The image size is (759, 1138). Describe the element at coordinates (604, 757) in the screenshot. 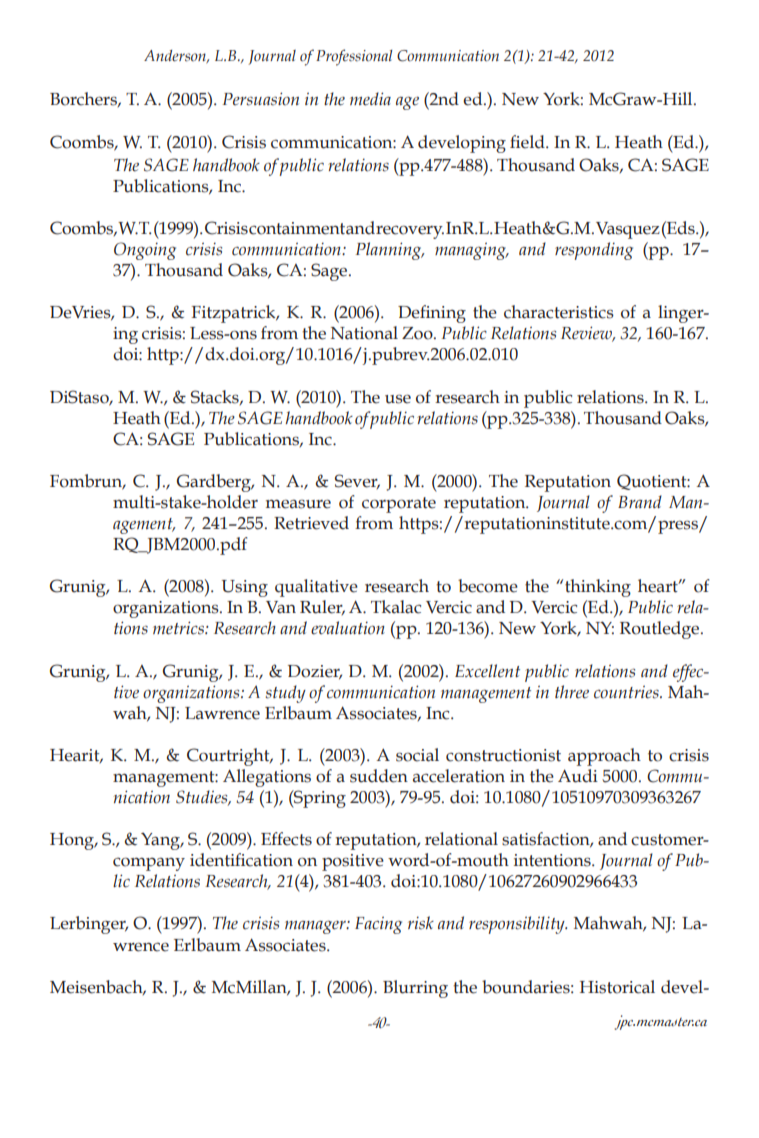

I see `approach` at that location.
